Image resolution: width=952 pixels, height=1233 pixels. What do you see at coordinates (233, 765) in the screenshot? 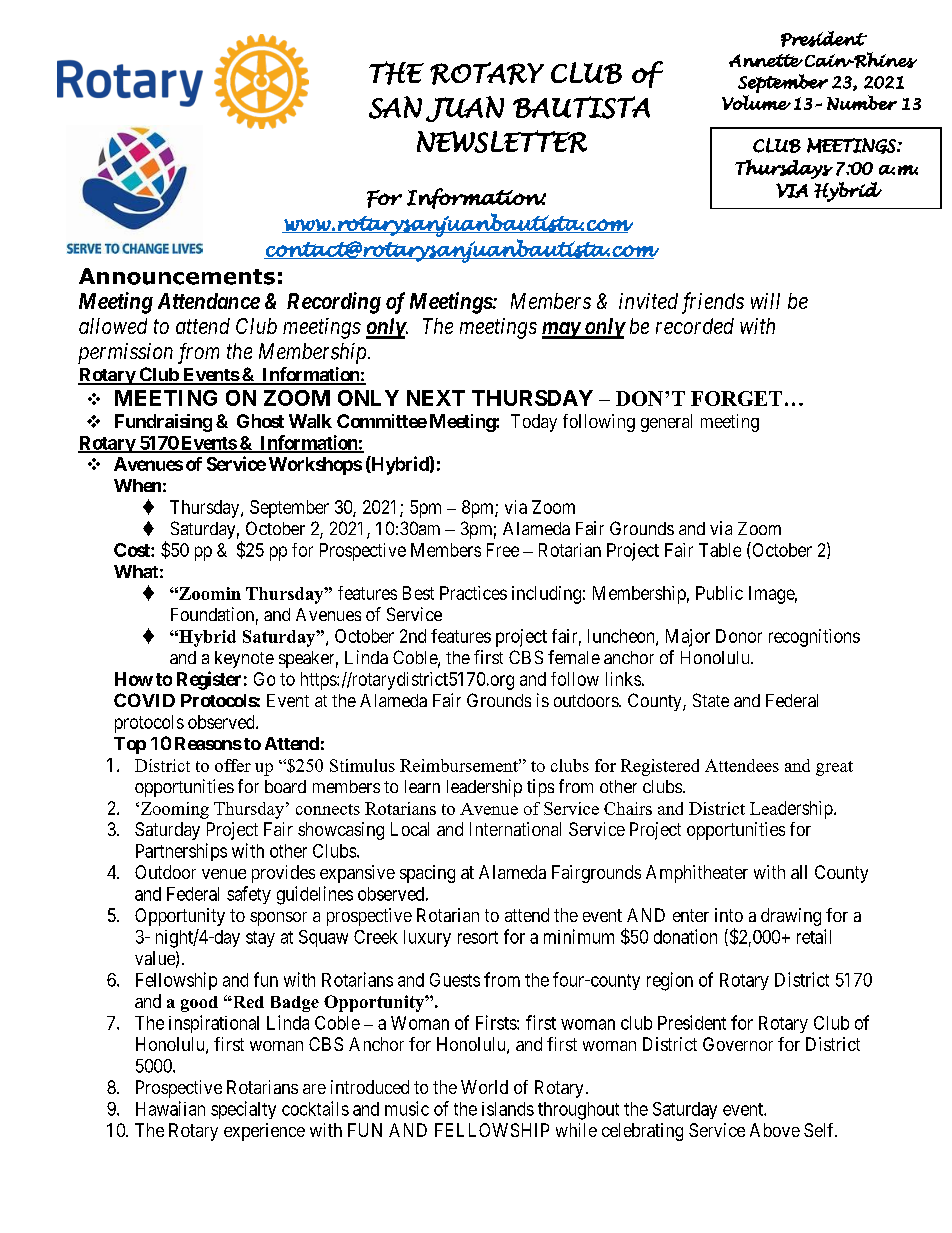
I see `offer` at bounding box center [233, 765].
